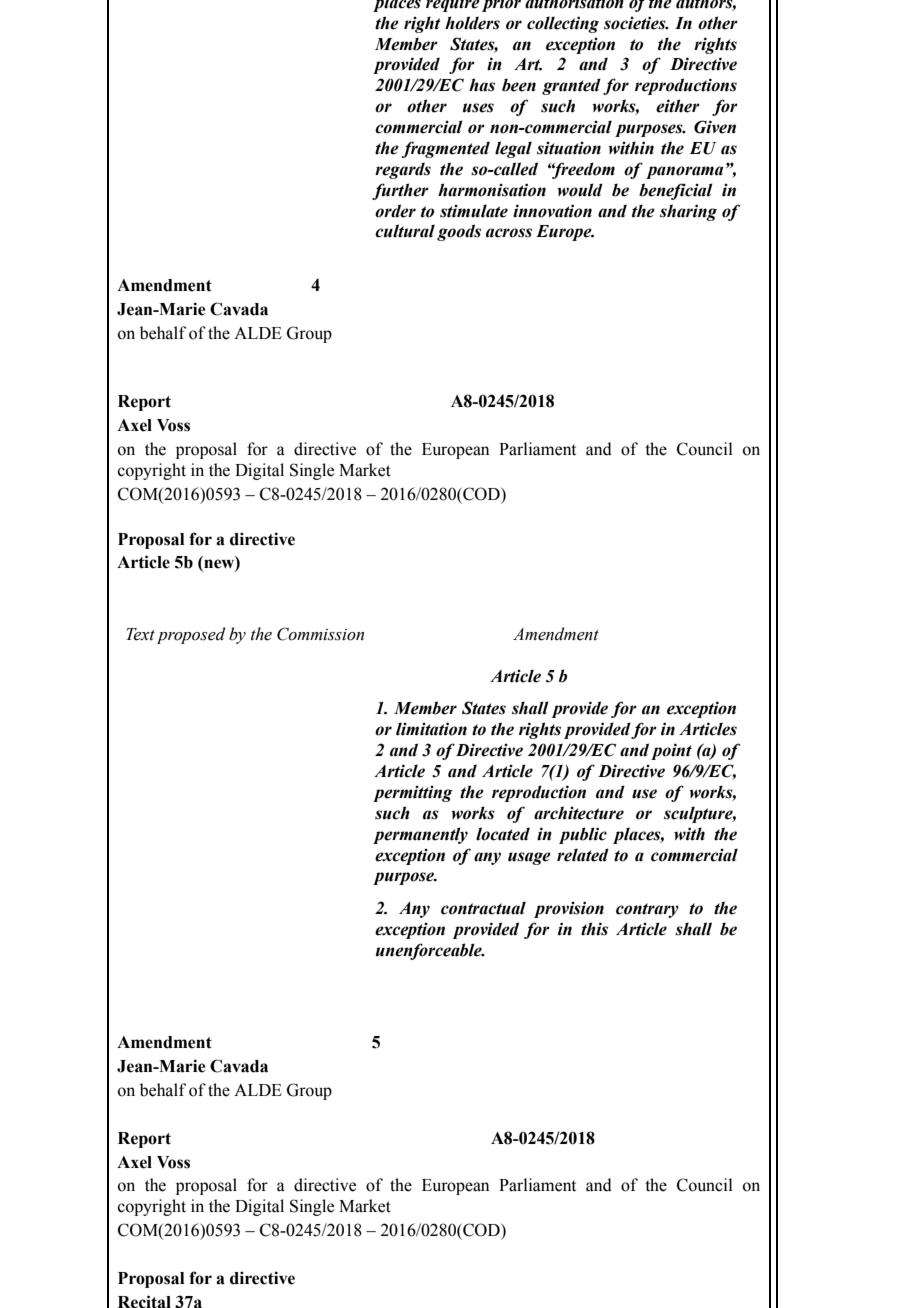  I want to click on regards, so click(403, 170).
